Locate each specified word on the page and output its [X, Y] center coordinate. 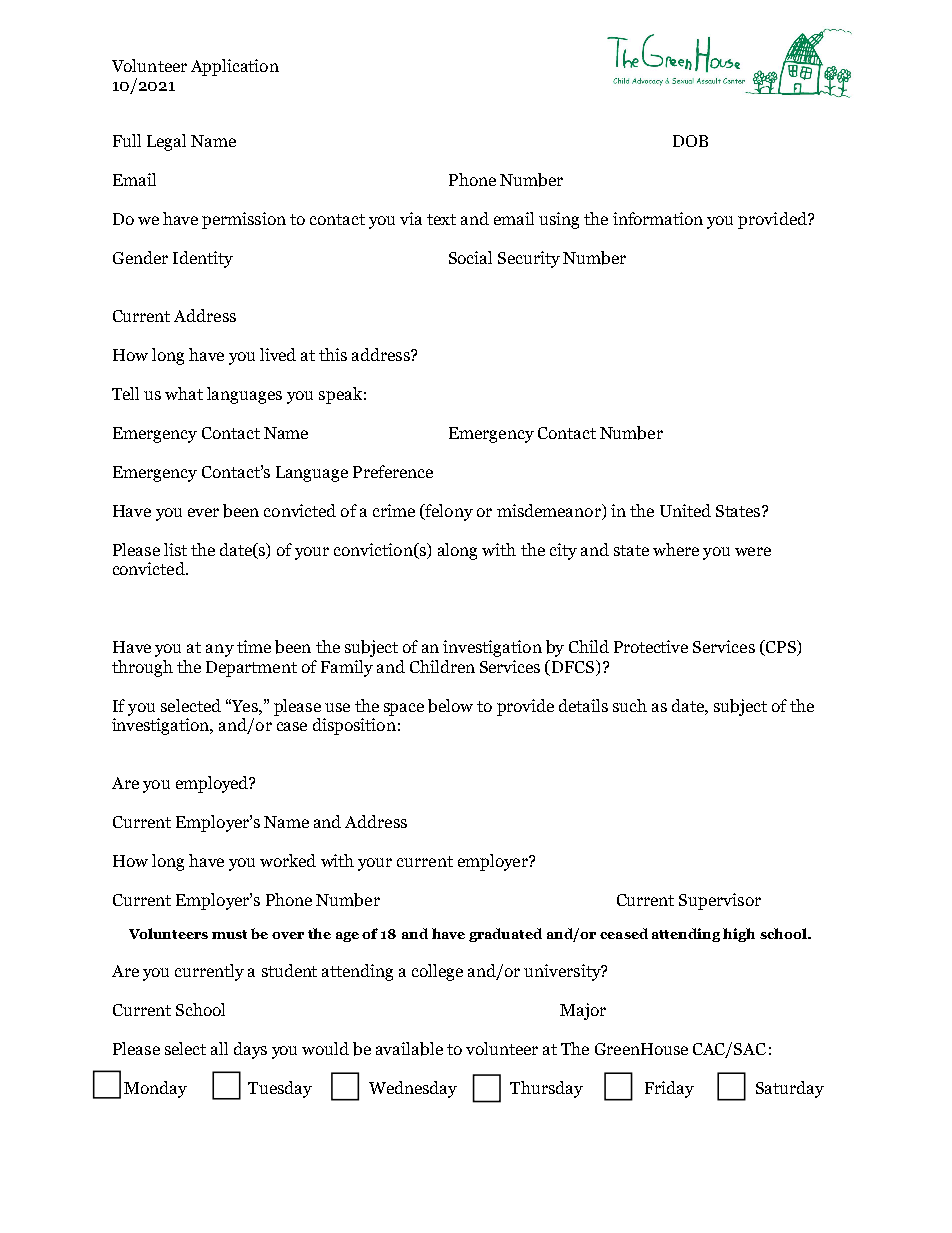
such [630, 705]
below [450, 706]
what [184, 393]
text [441, 219]
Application [235, 67]
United [685, 510]
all [219, 1048]
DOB [690, 141]
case [292, 726]
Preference [393, 471]
